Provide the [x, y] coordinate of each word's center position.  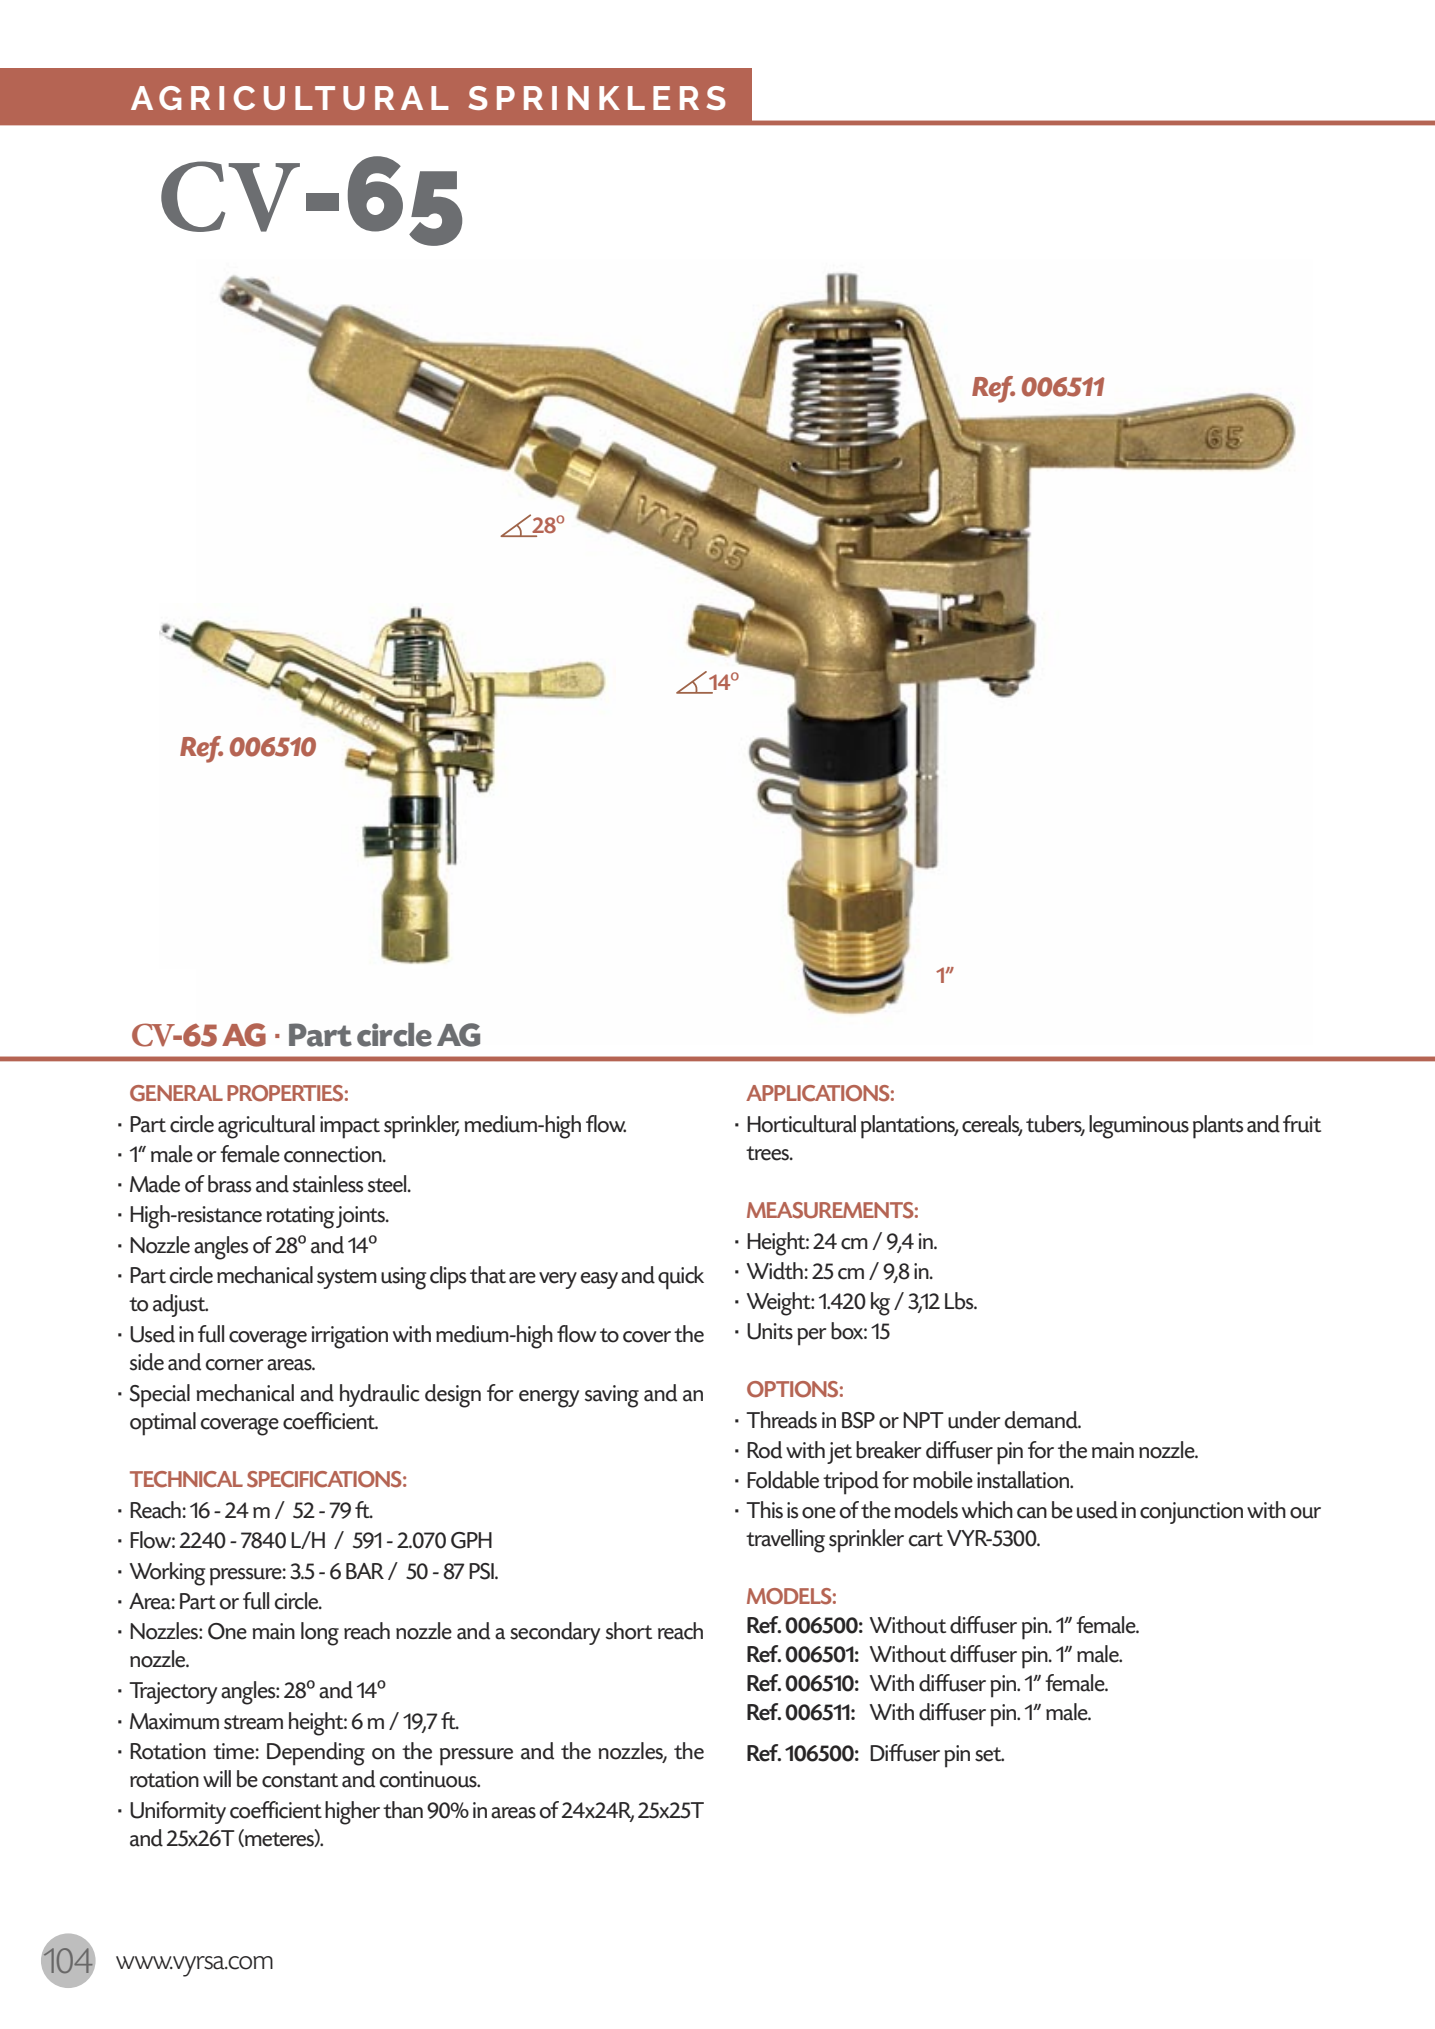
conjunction [1191, 1513]
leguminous [1139, 1127]
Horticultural [801, 1124]
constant [300, 1780]
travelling [785, 1541]
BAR [365, 1571]
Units [770, 1331]
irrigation [350, 1337]
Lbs [960, 1301]
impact [350, 1127]
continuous [429, 1779]
